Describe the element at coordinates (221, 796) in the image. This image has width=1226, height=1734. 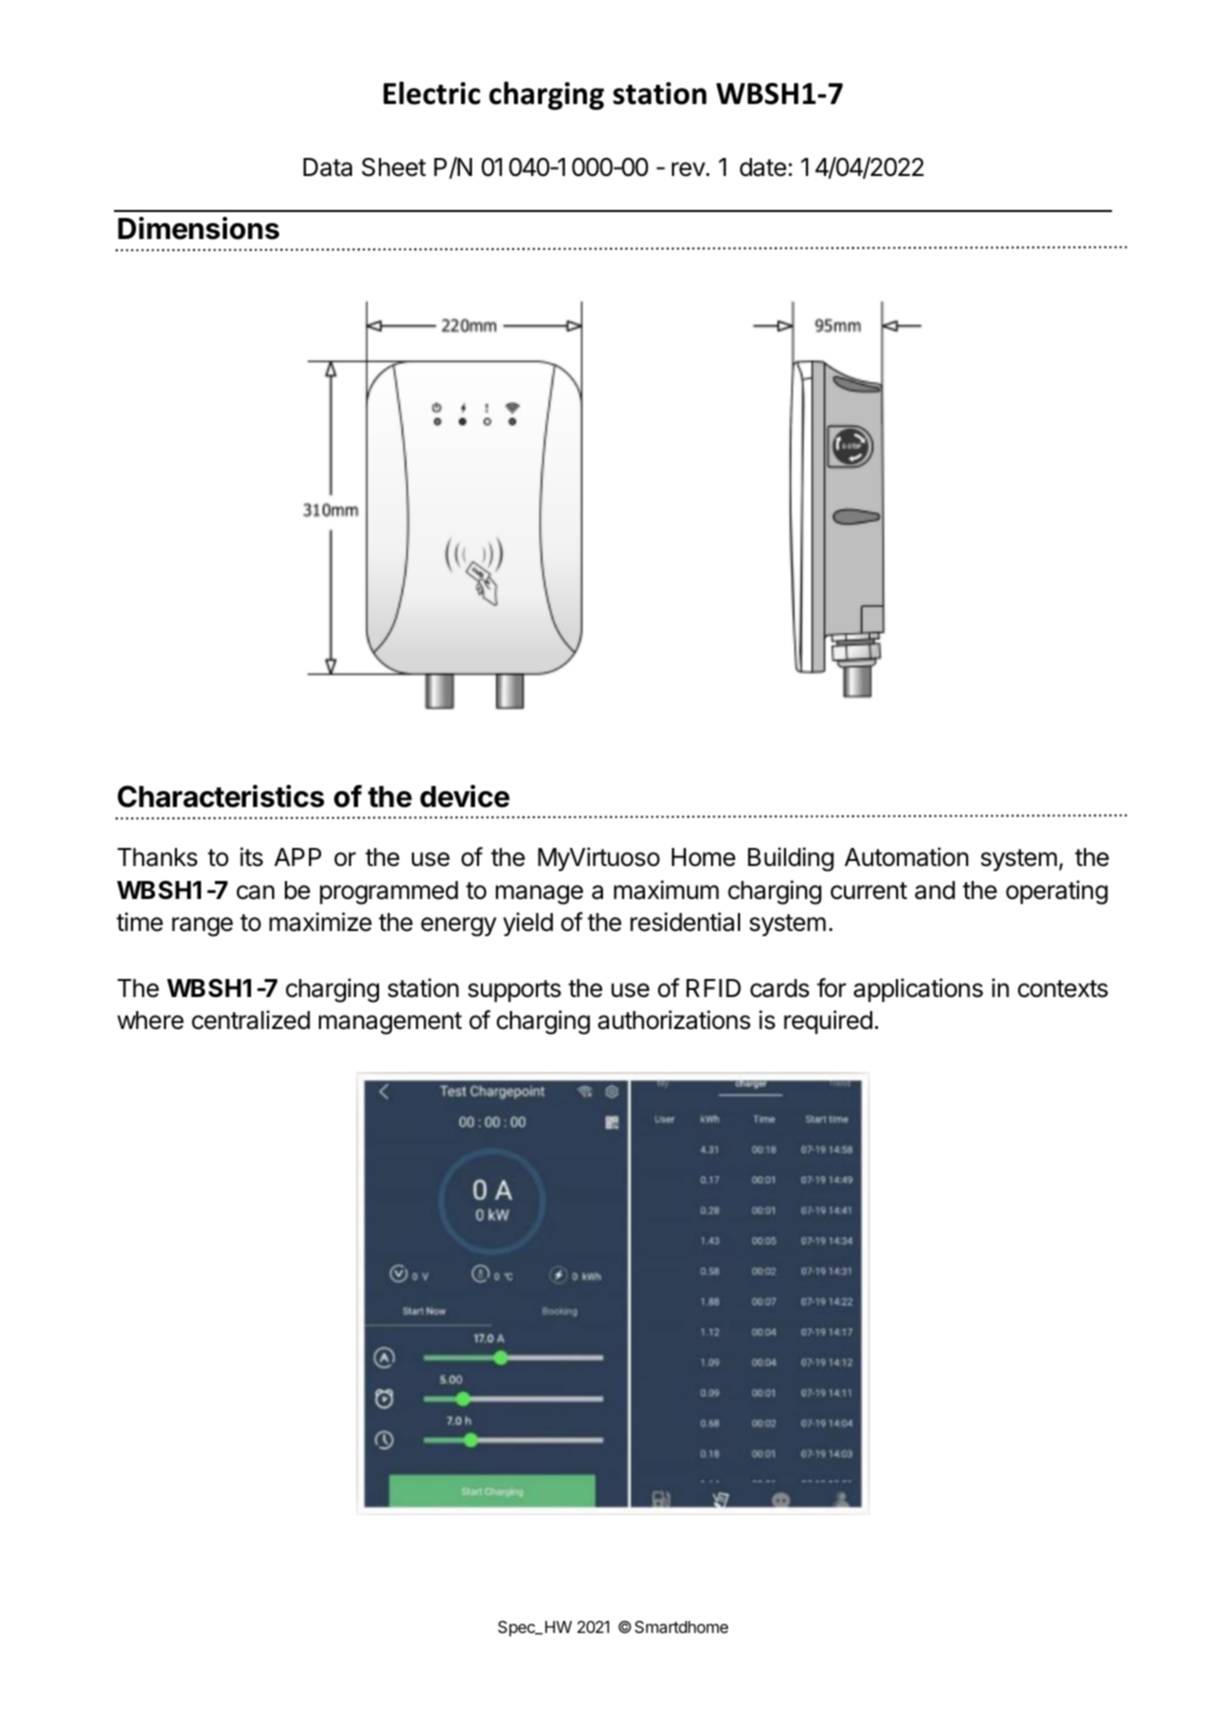
I see `Characteristics` at that location.
